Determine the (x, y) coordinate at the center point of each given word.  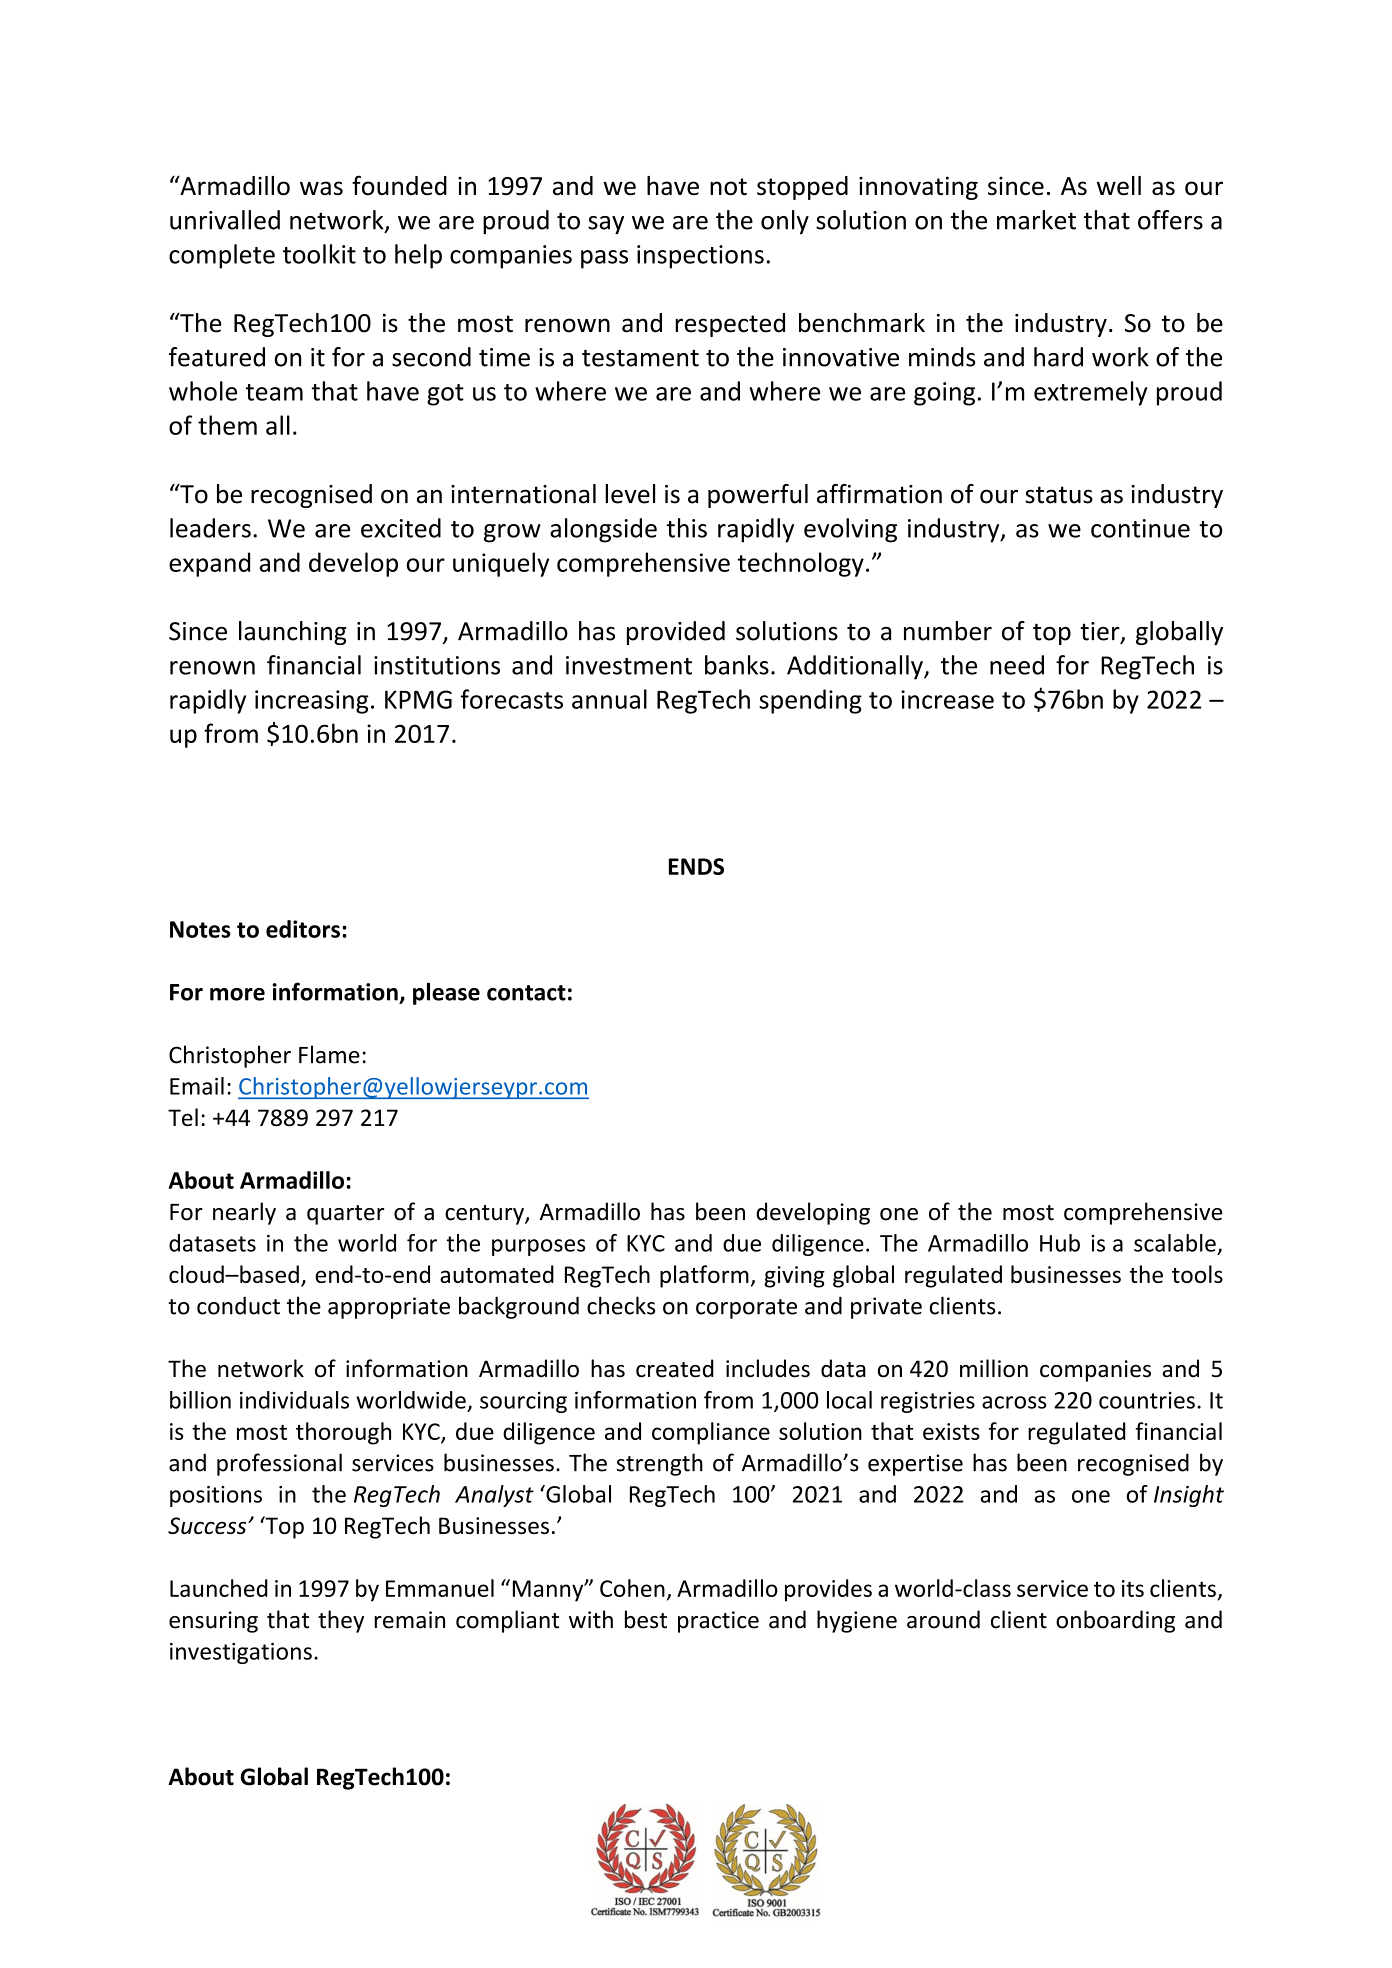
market (1036, 220)
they (341, 1621)
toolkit (319, 254)
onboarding (1115, 1621)
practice (718, 1622)
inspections (700, 257)
